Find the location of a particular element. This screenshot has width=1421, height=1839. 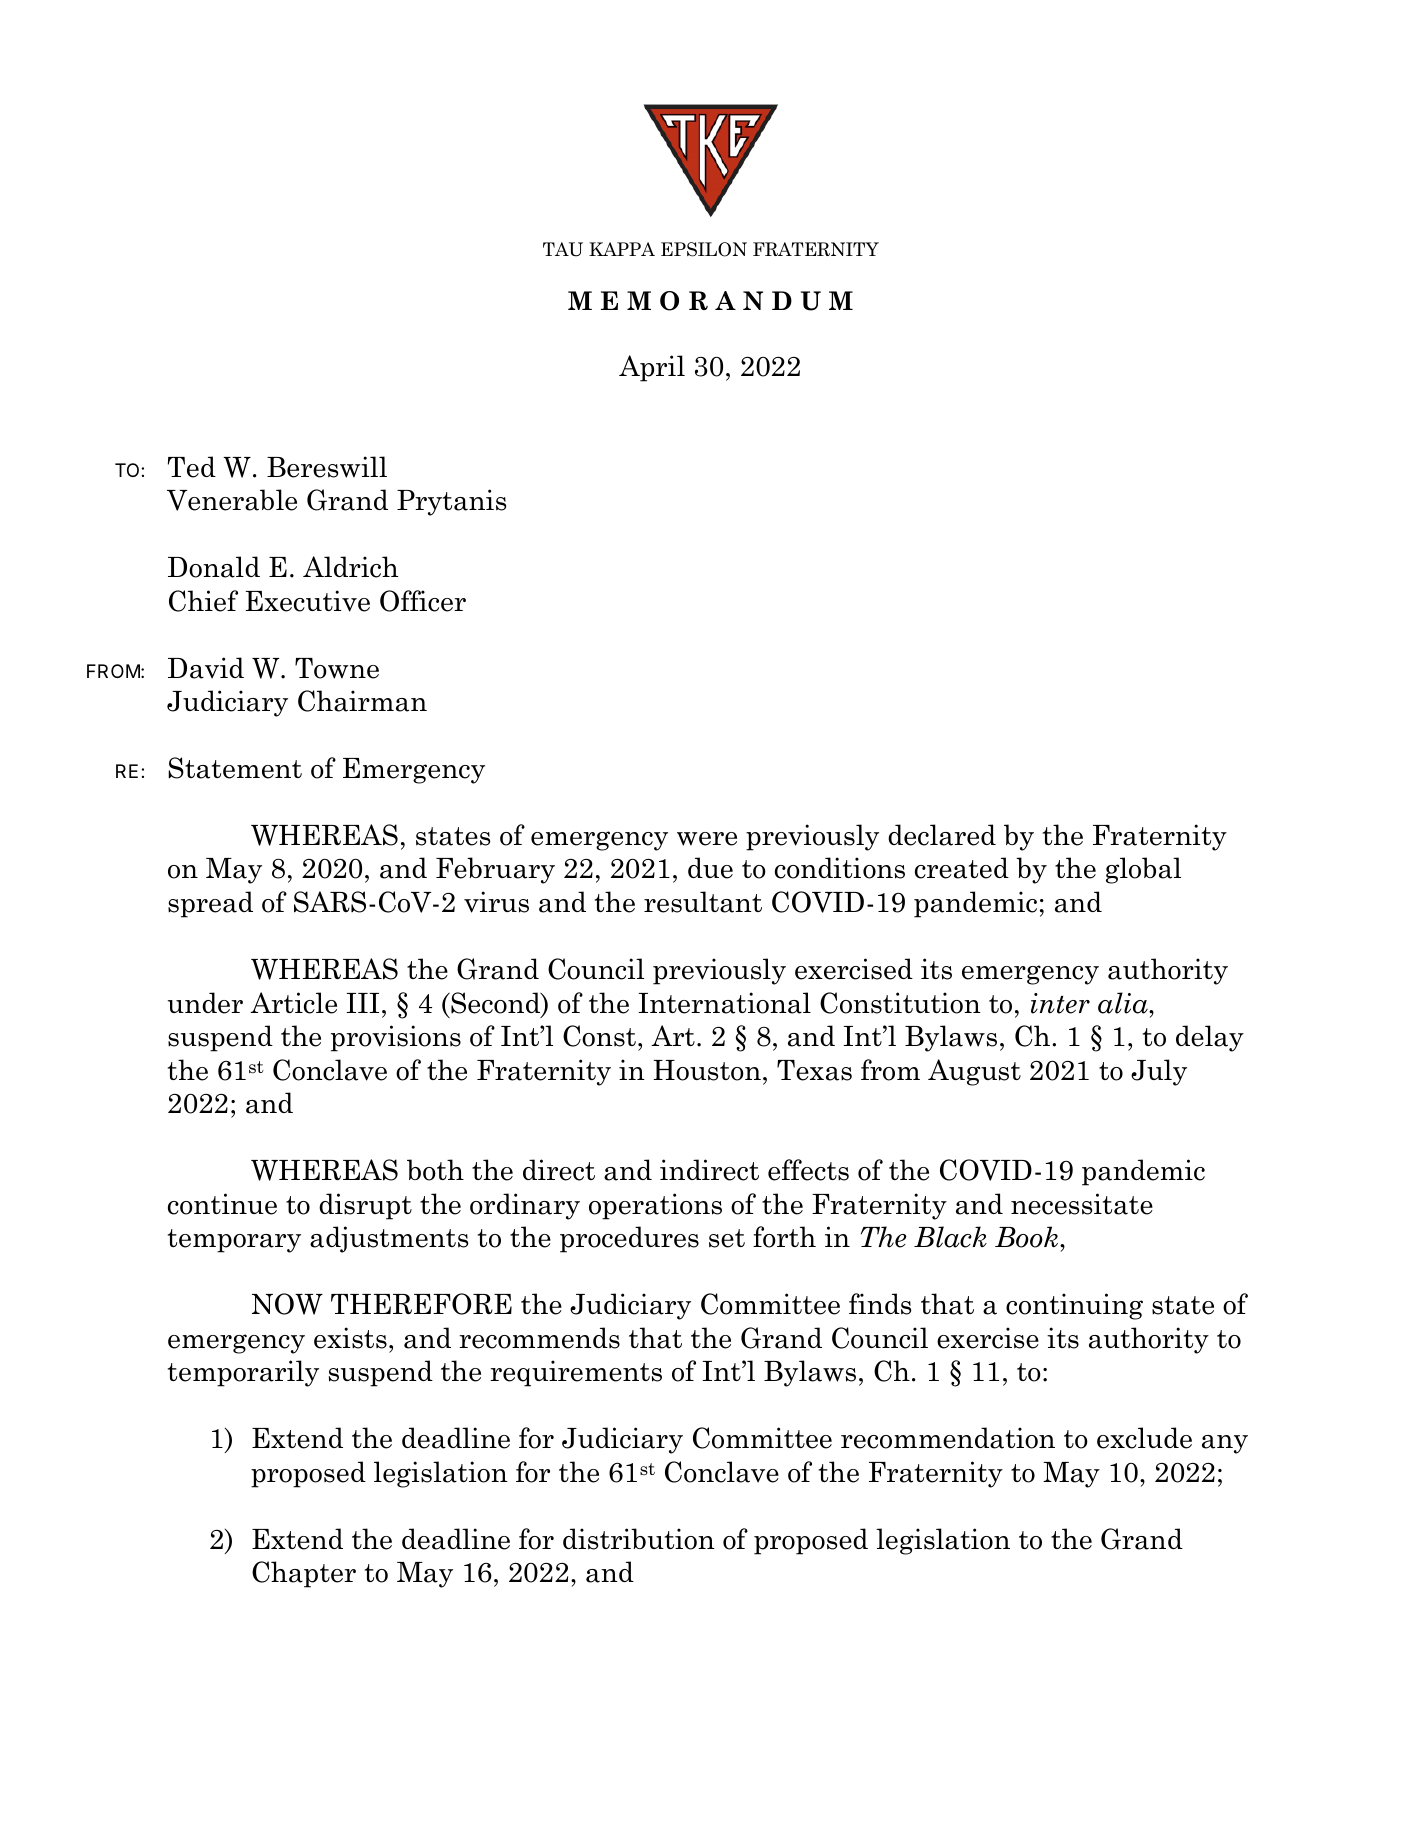

set is located at coordinates (727, 1238).
